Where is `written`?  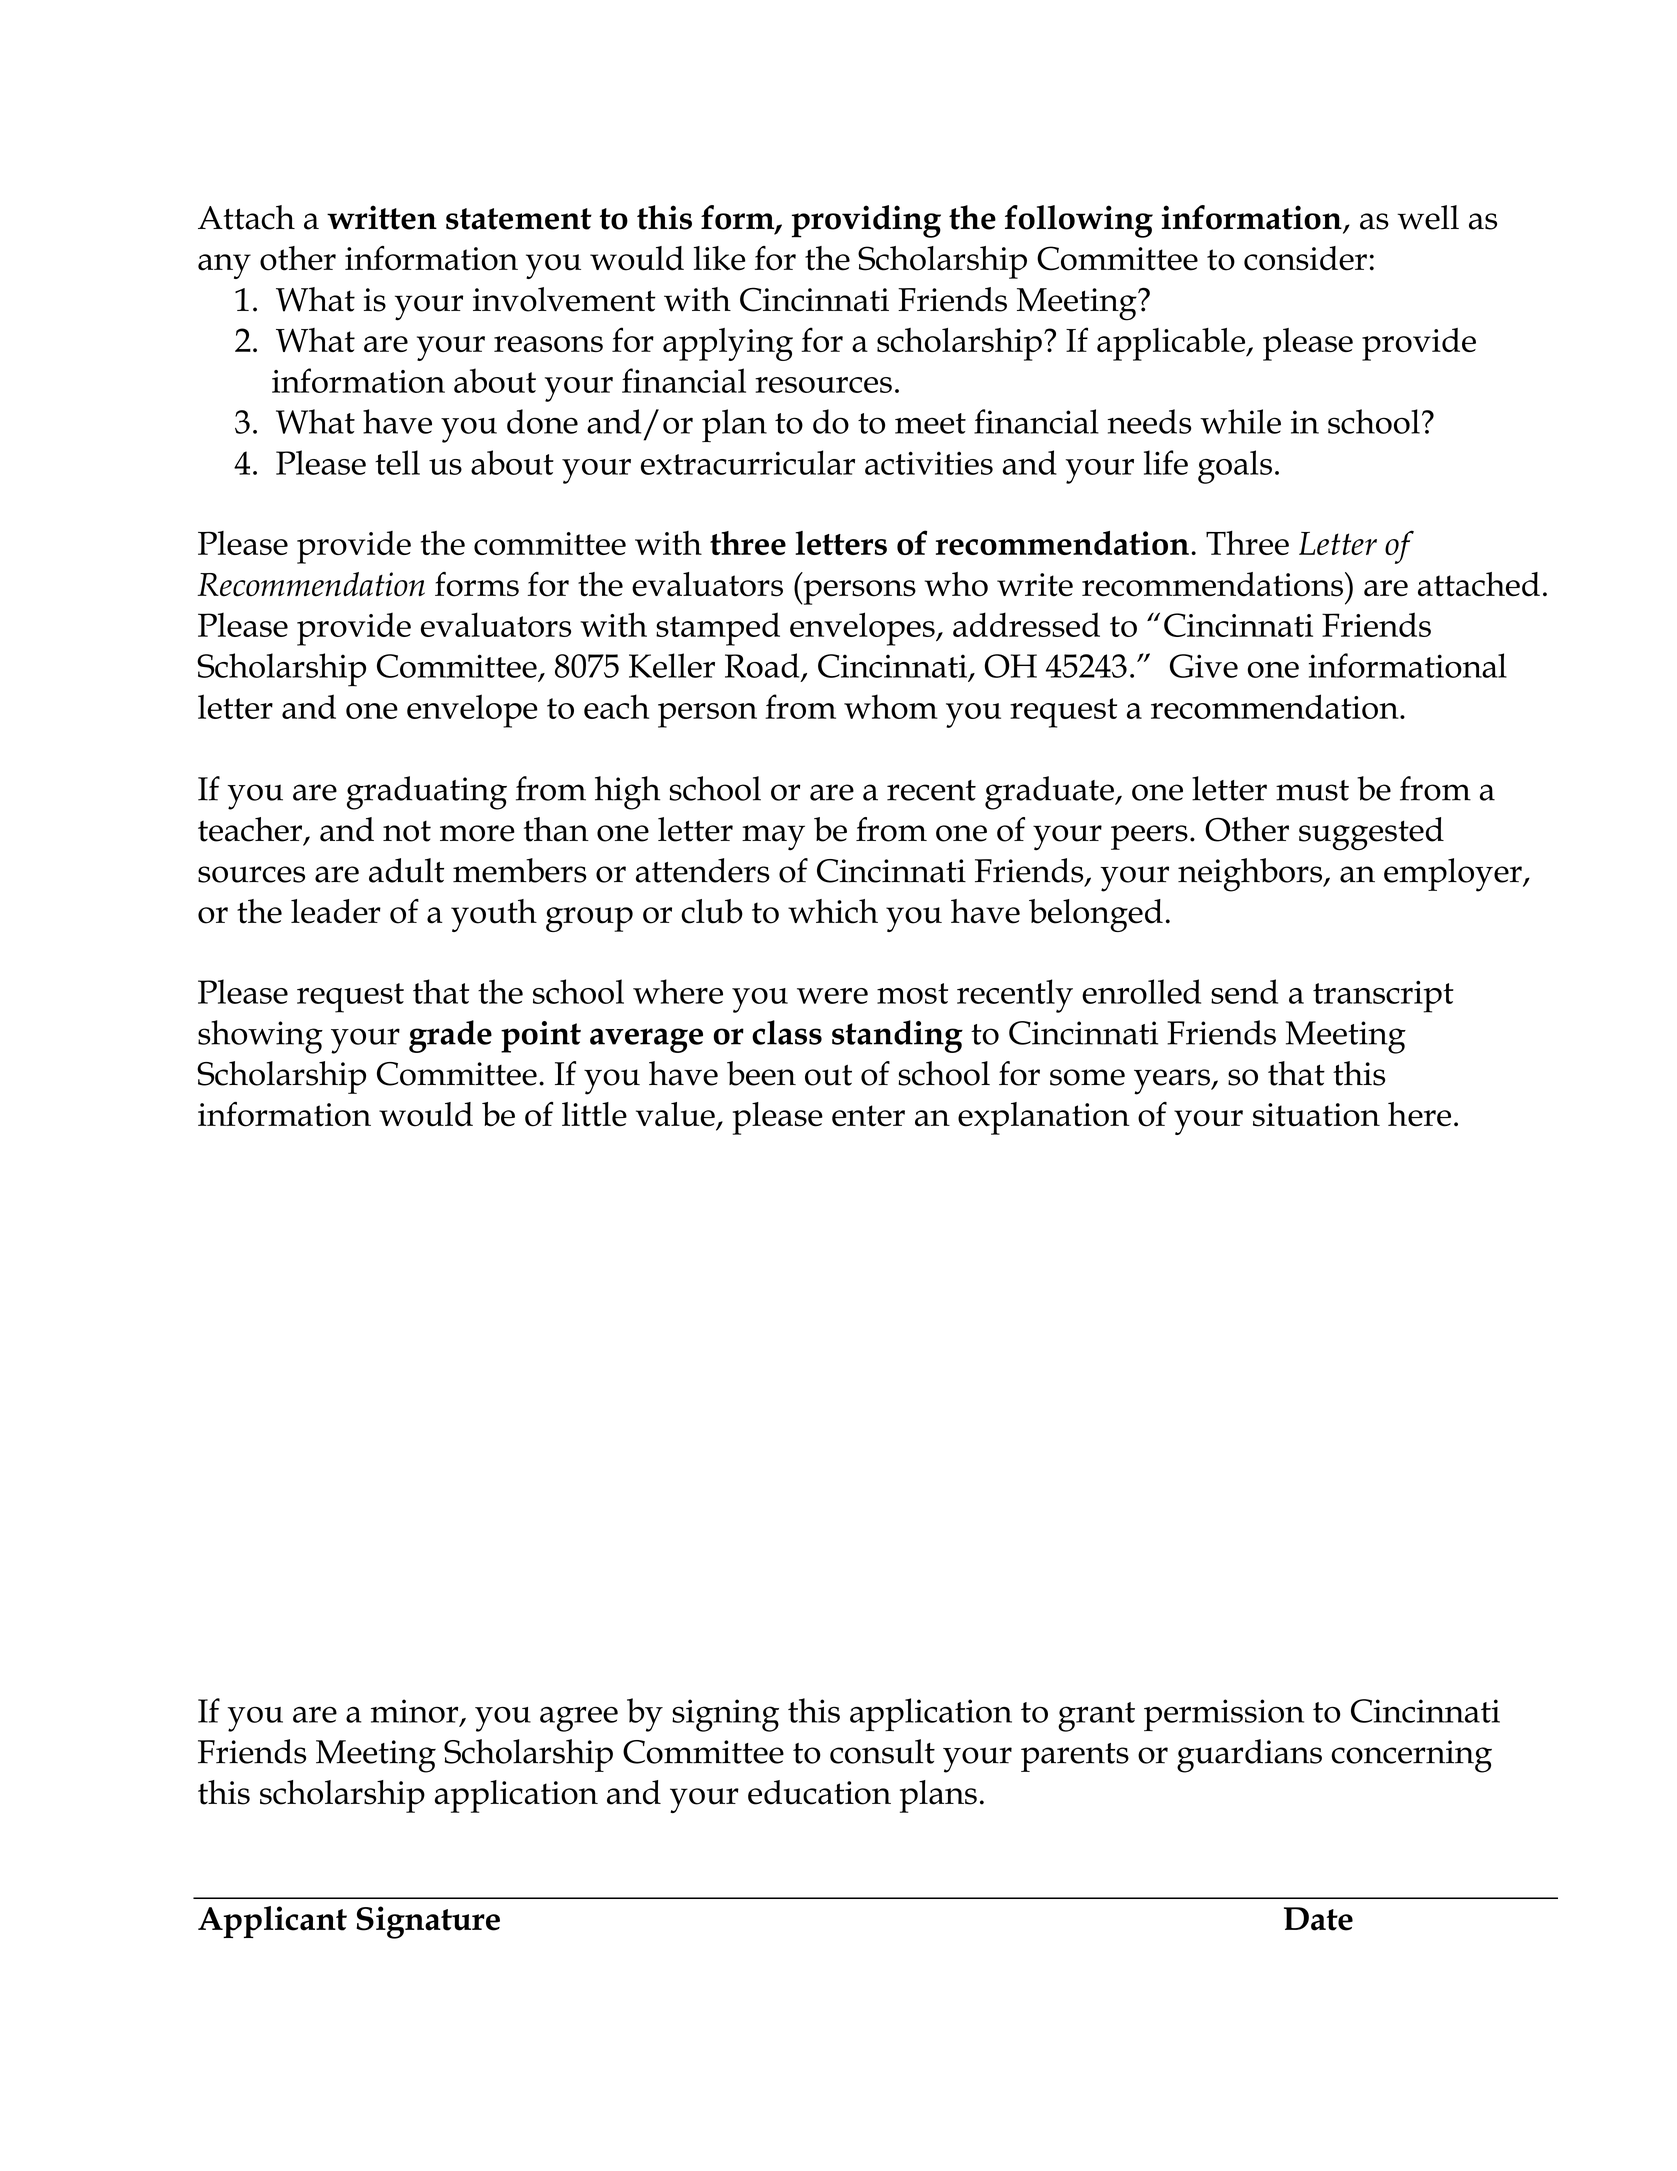 written is located at coordinates (382, 217).
